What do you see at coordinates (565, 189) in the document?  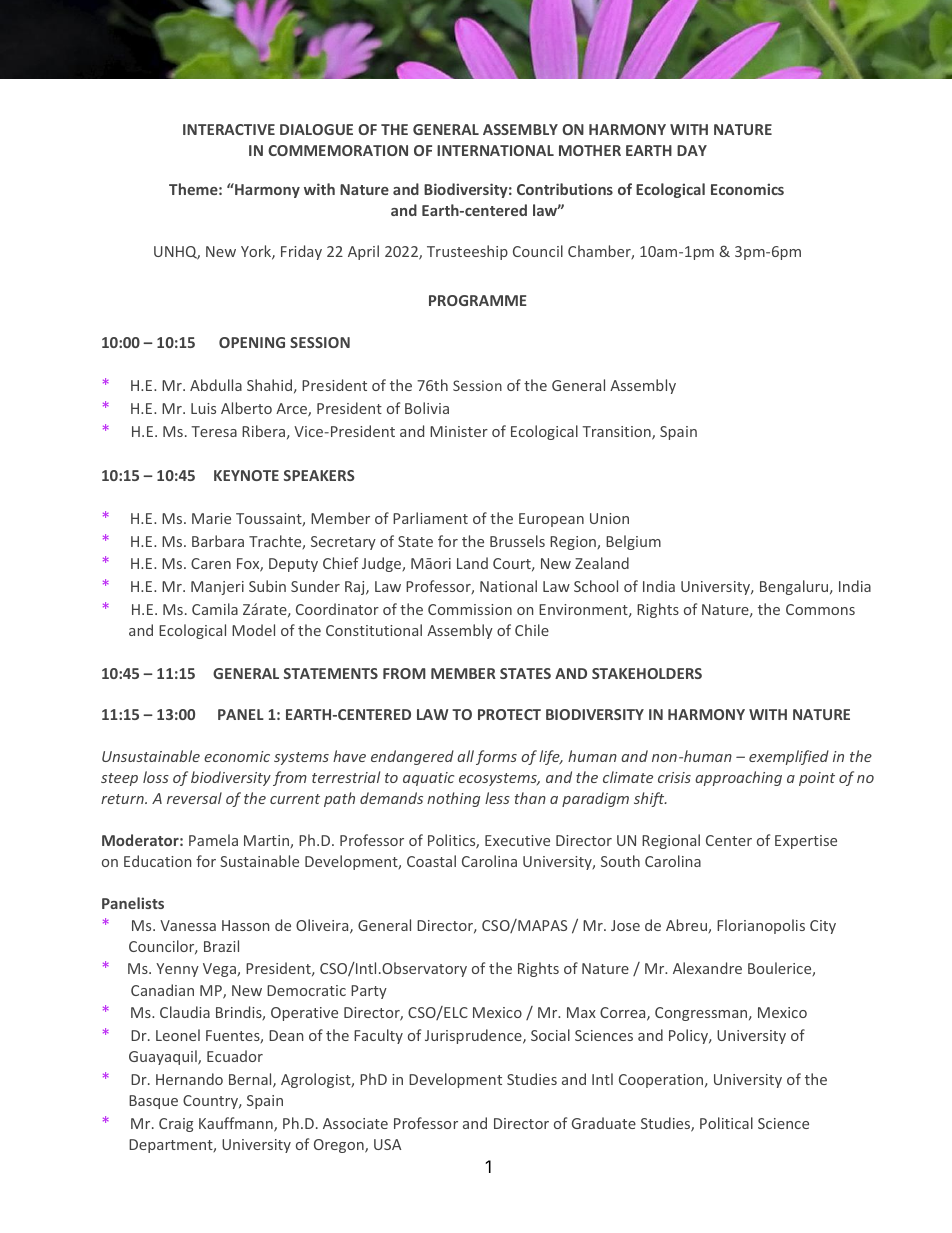 I see `Contributions` at bounding box center [565, 189].
